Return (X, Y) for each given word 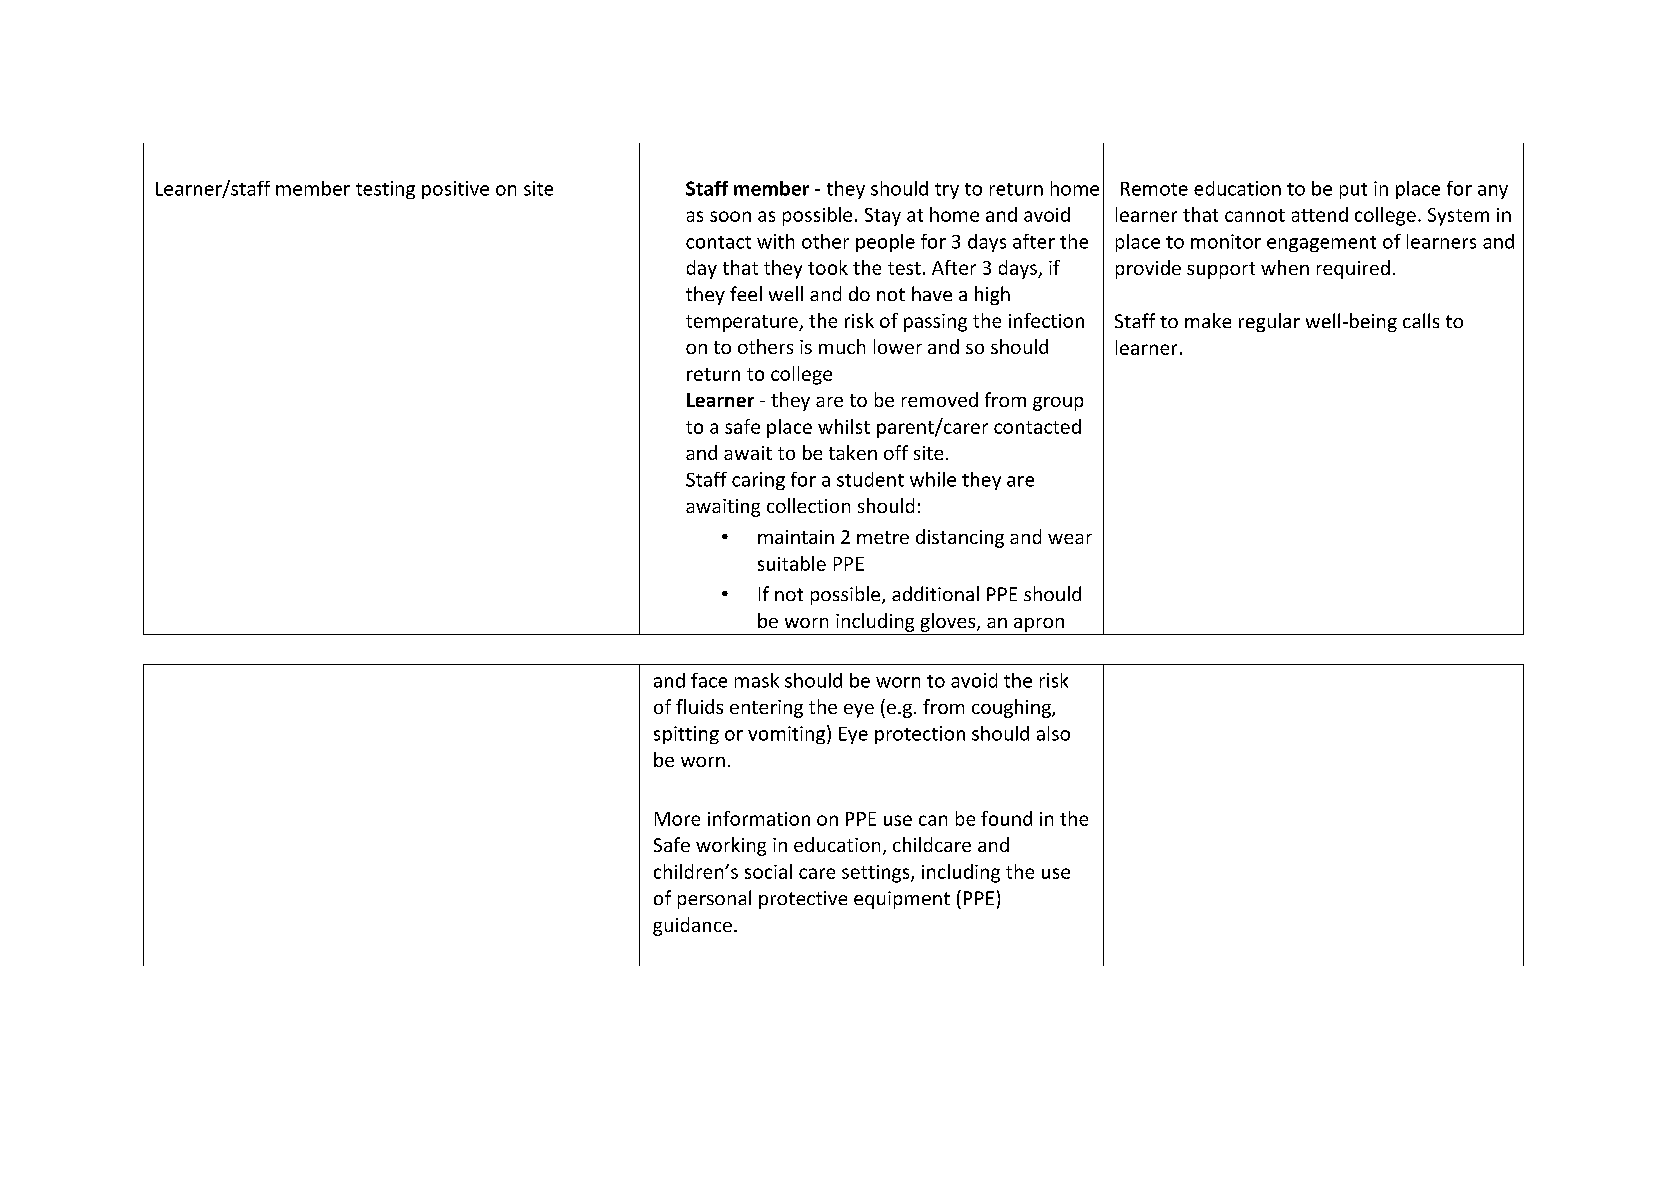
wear (1070, 539)
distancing (960, 538)
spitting (686, 735)
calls (1421, 320)
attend (1320, 214)
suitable (792, 563)
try (947, 191)
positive (455, 190)
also (1053, 733)
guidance (692, 926)
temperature (743, 323)
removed (940, 399)
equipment (902, 900)
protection (920, 735)
